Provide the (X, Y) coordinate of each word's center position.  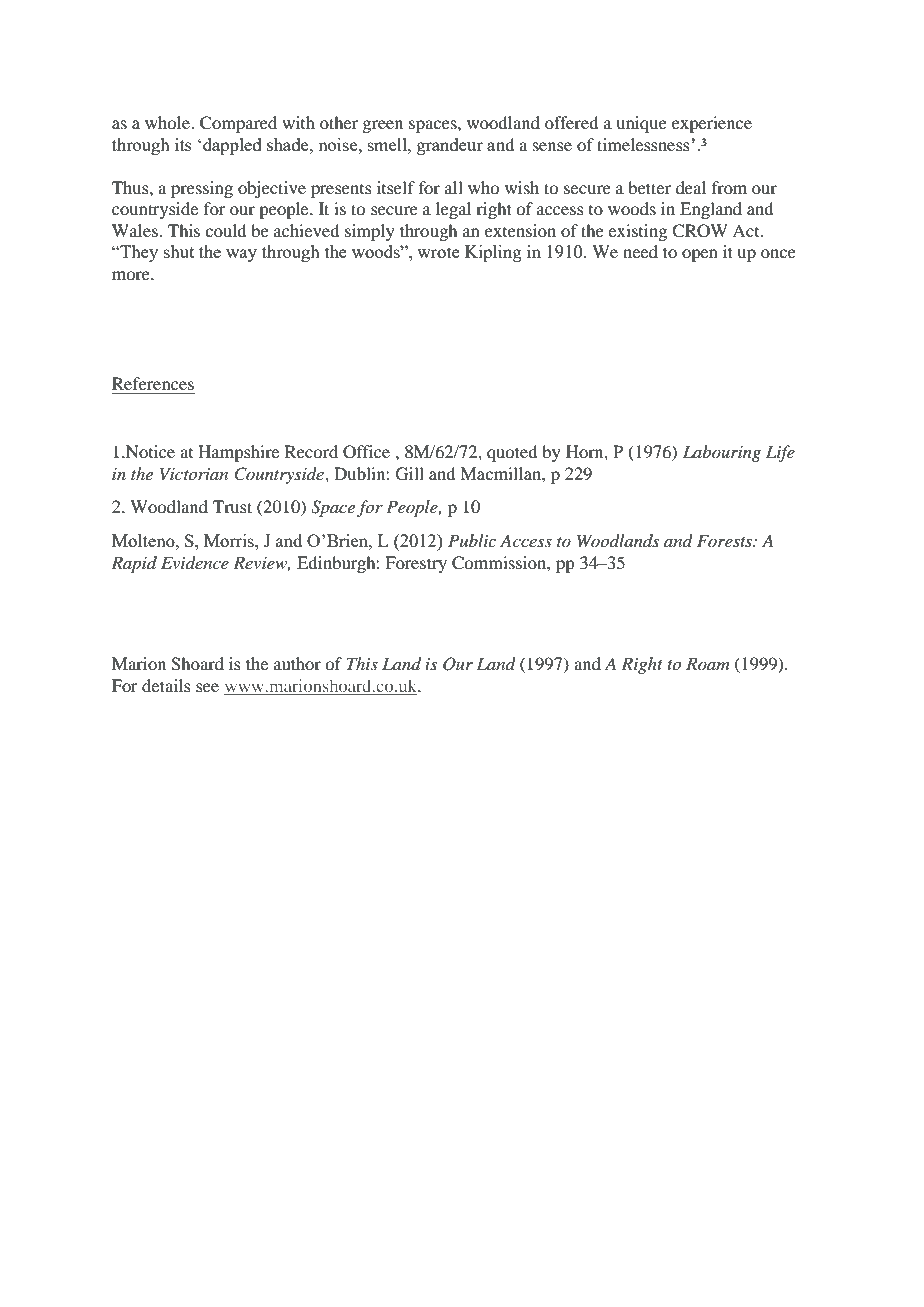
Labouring (722, 453)
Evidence (195, 562)
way (241, 255)
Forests (725, 540)
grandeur (450, 146)
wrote (438, 252)
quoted (512, 453)
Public (472, 540)
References (153, 383)
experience (712, 124)
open (700, 255)
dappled (232, 146)
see (207, 687)
